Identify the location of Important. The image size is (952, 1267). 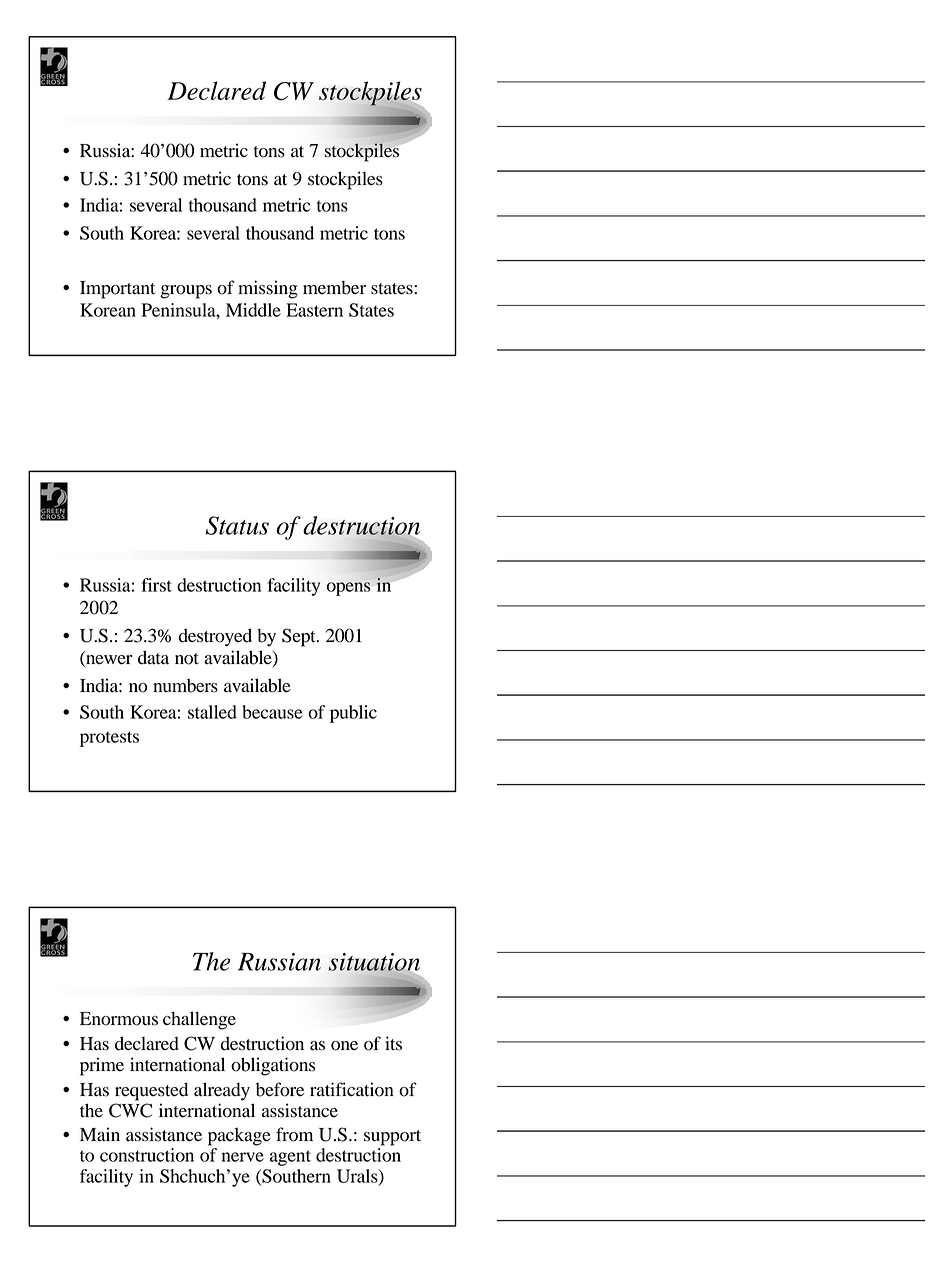
(117, 290).
